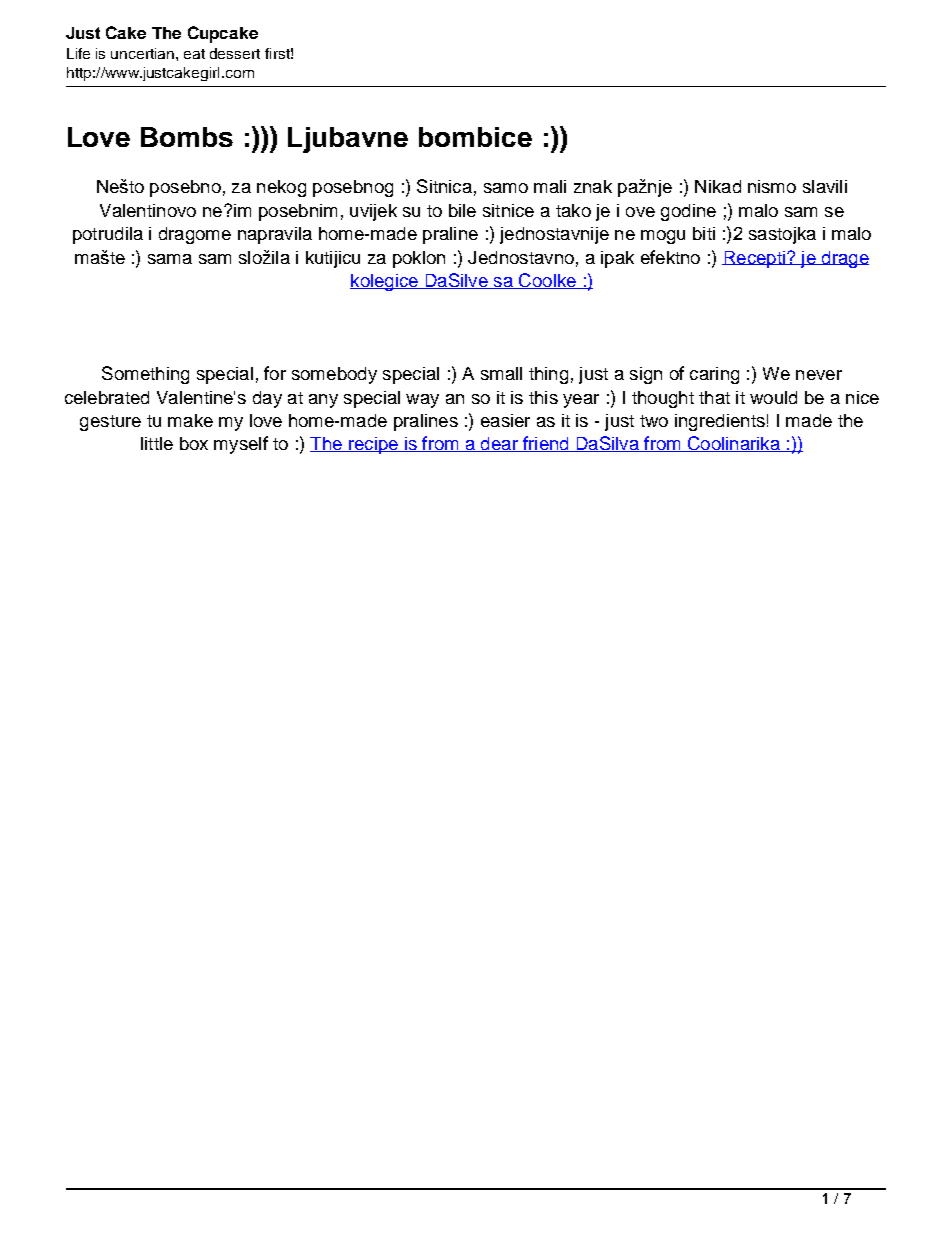  I want to click on little, so click(157, 443).
